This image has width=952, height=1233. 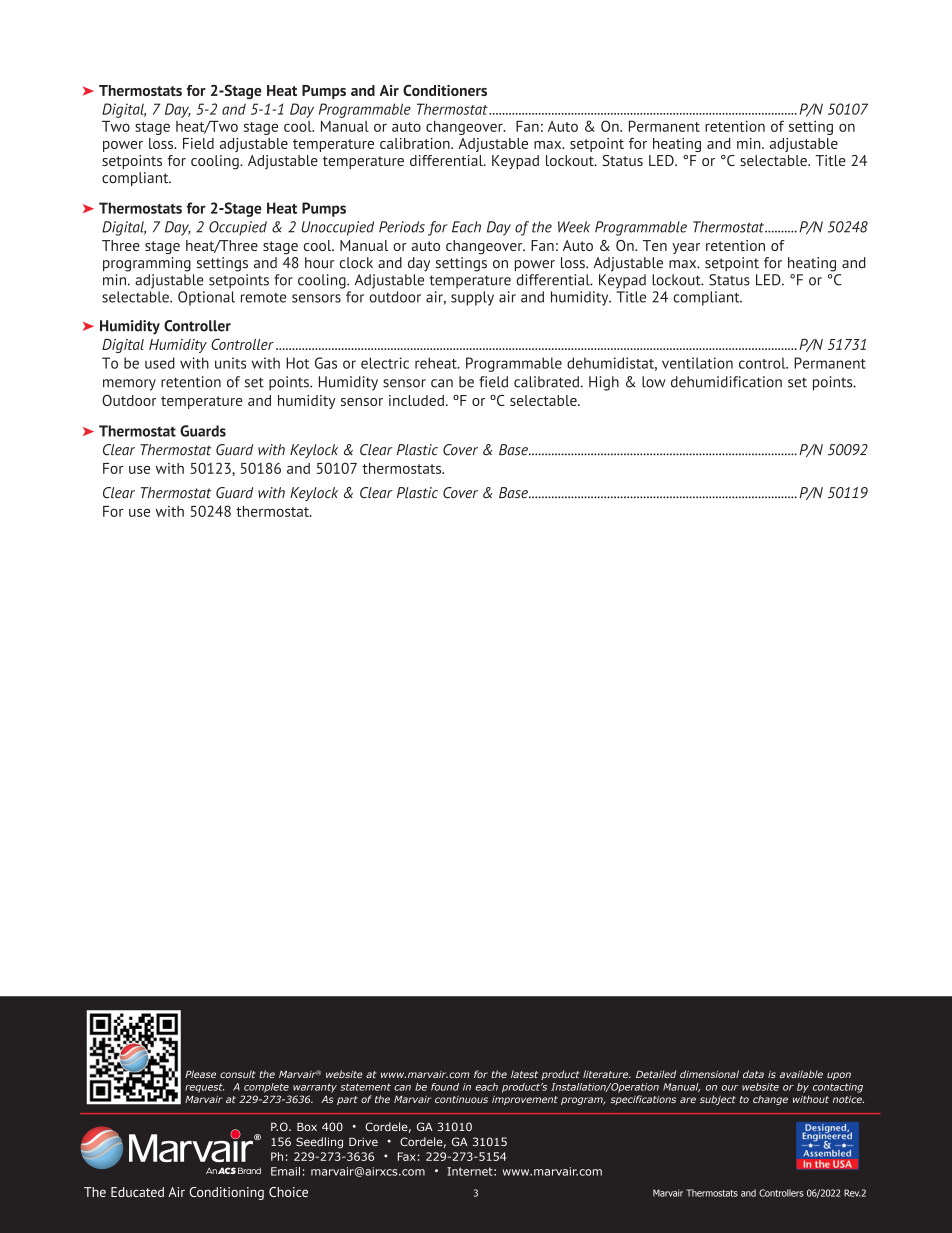 What do you see at coordinates (226, 1193) in the image?
I see `Conditioning` at bounding box center [226, 1193].
